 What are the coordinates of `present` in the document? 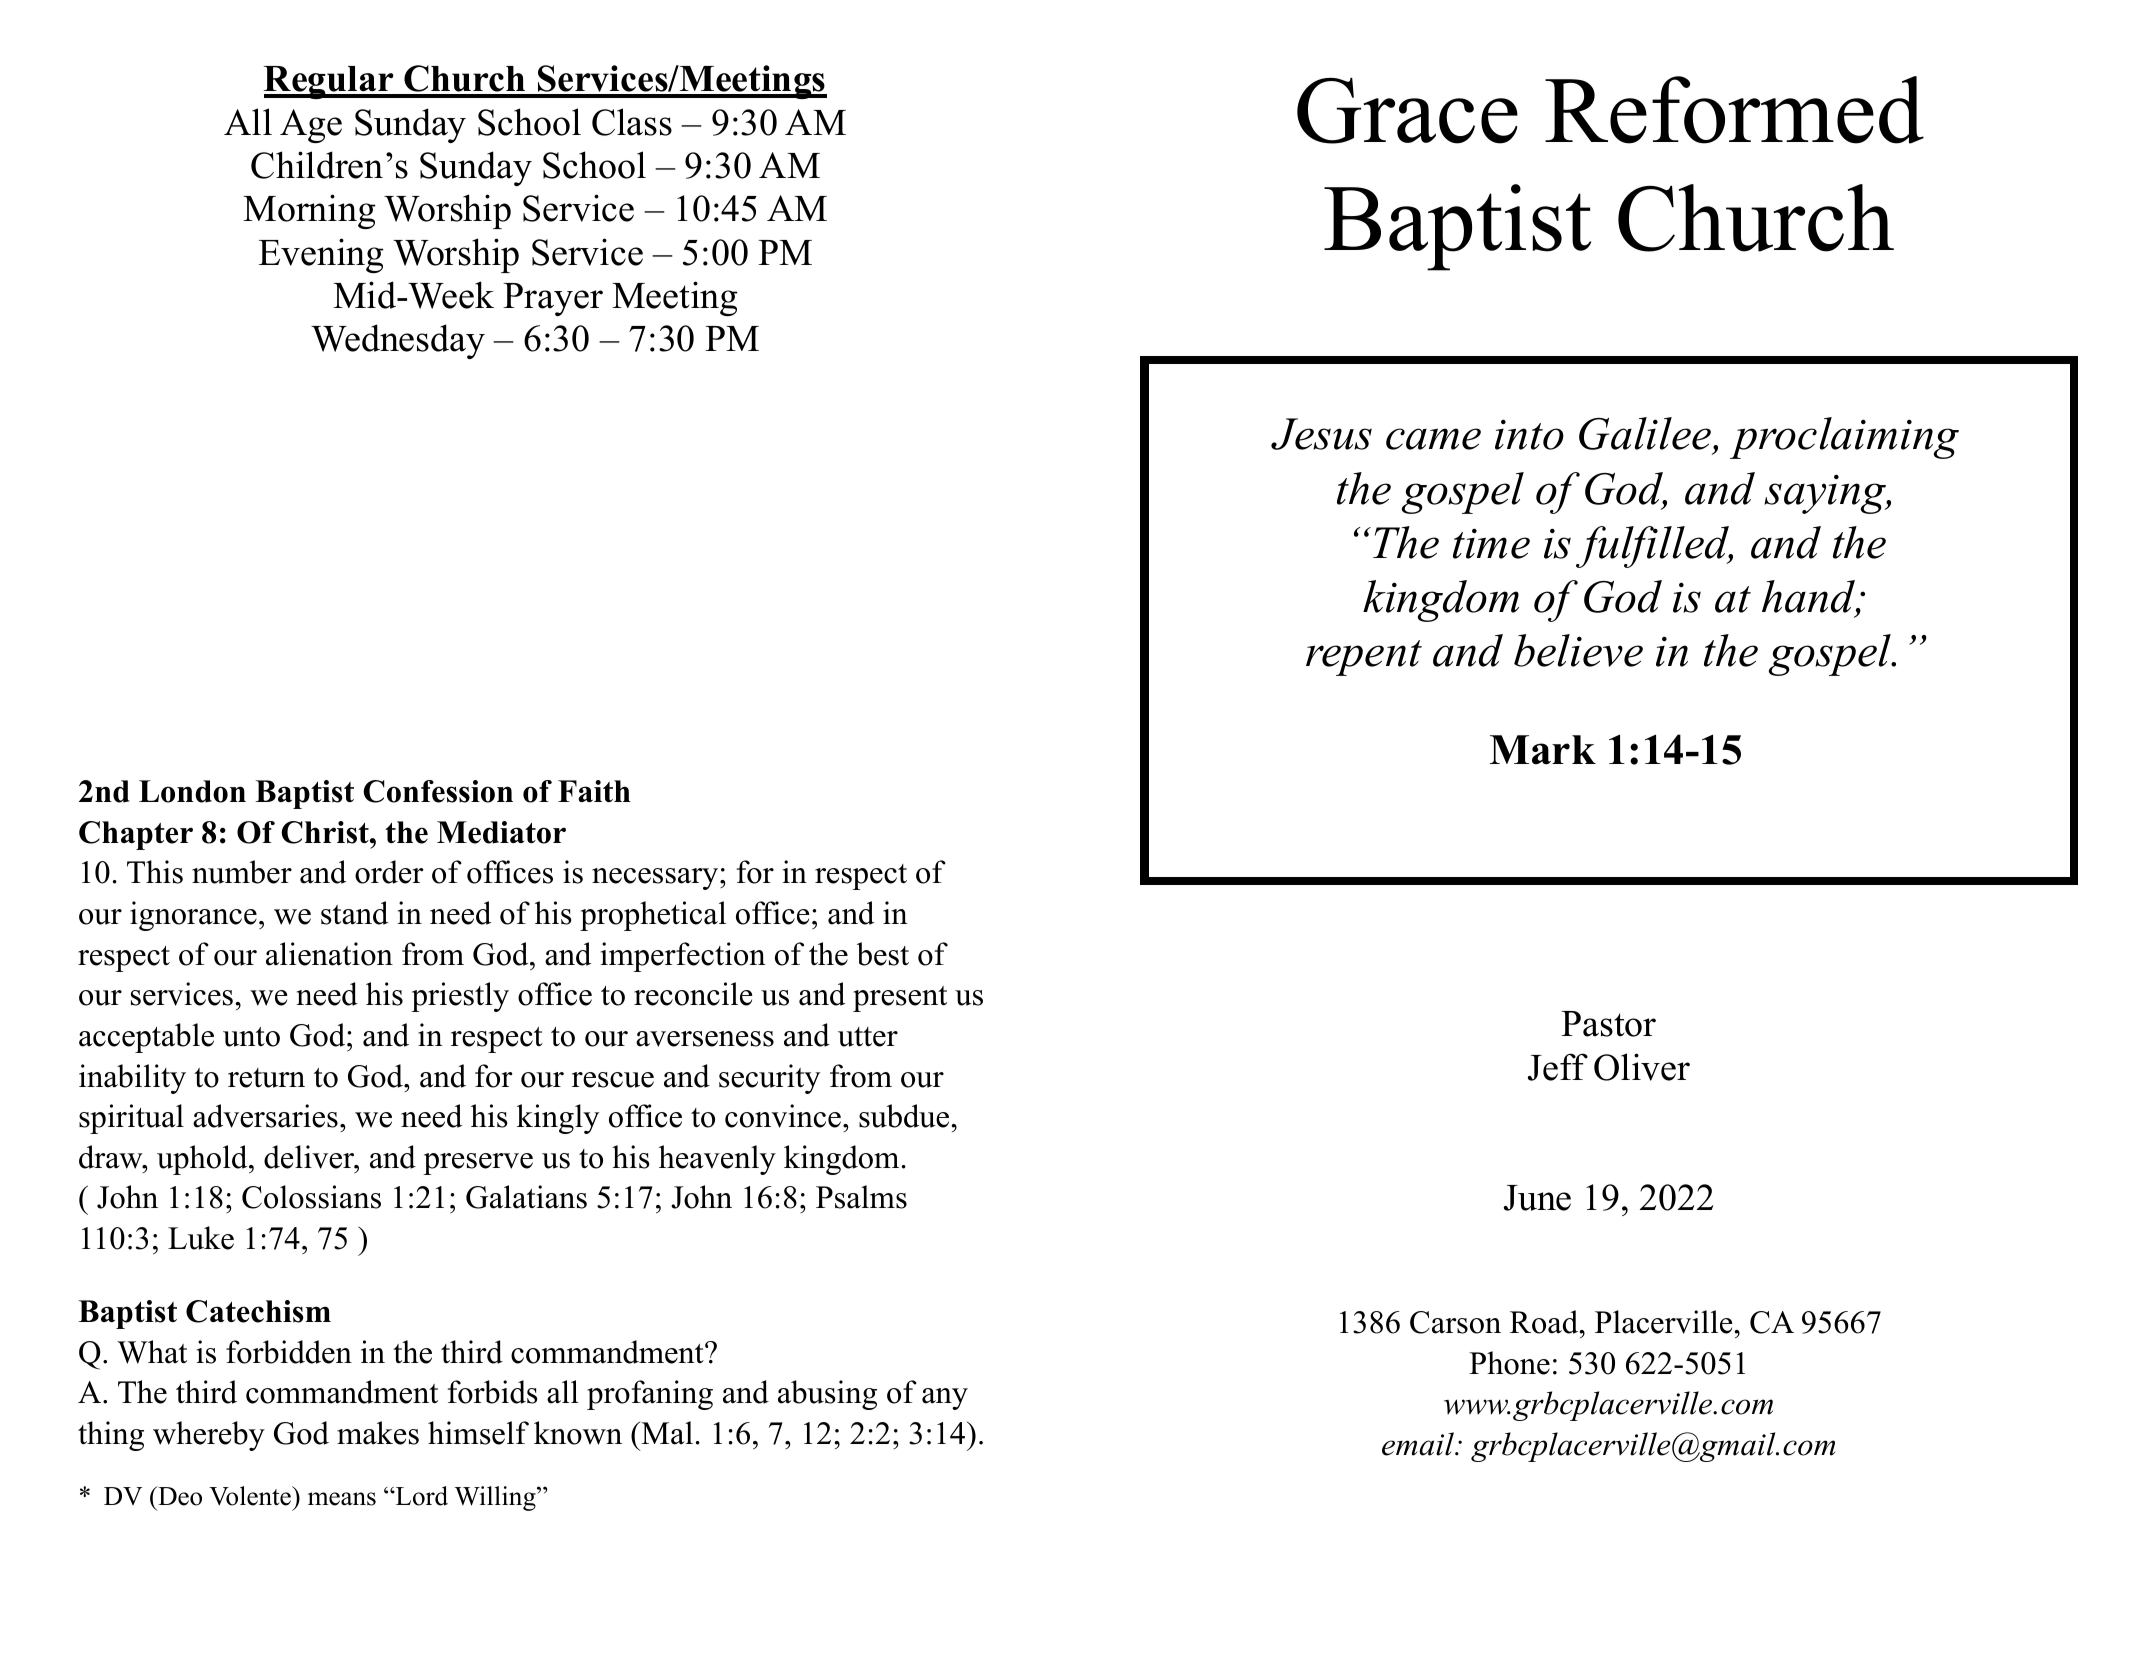 It's located at (900, 999).
